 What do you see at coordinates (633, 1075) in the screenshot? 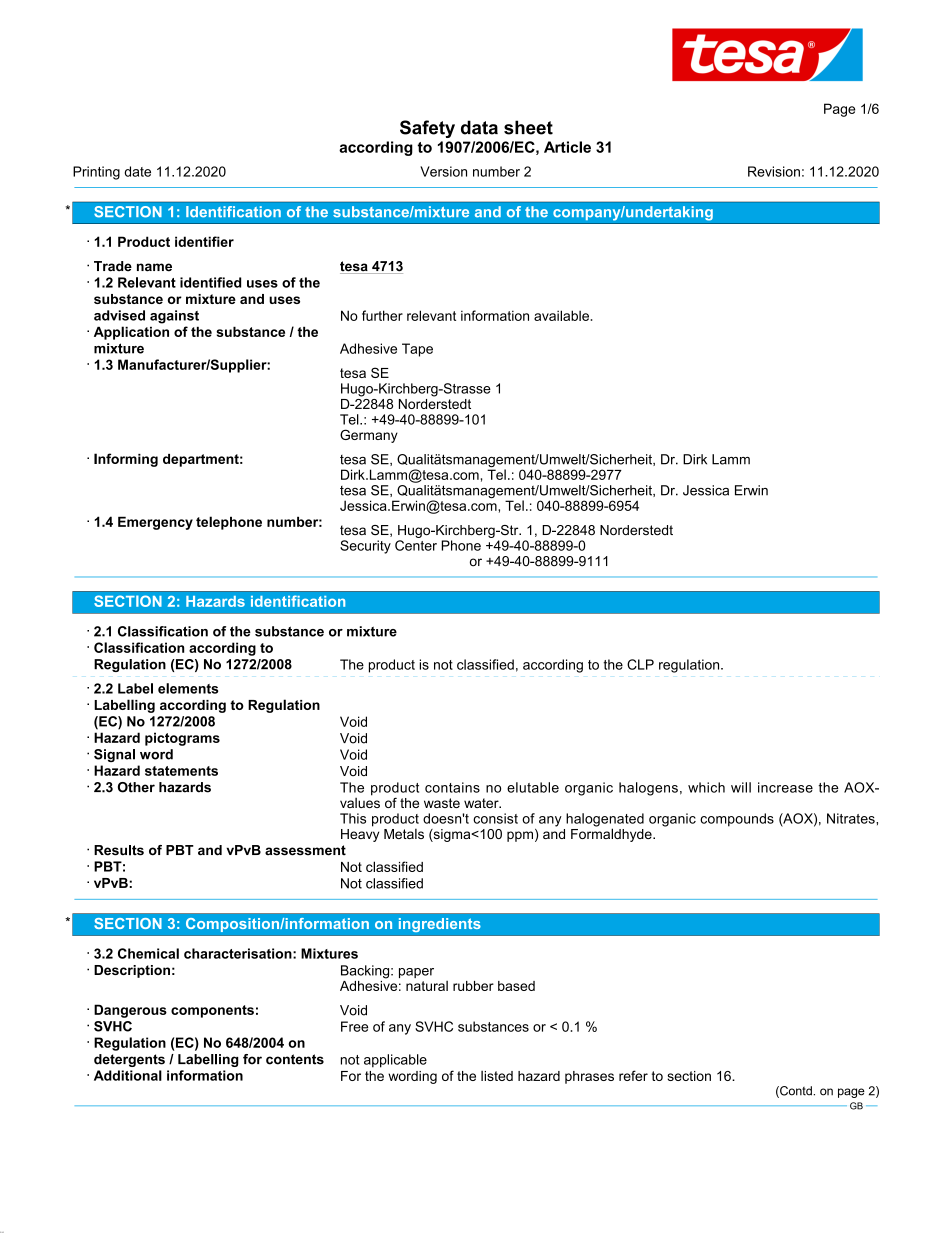
I see `refer` at bounding box center [633, 1075].
